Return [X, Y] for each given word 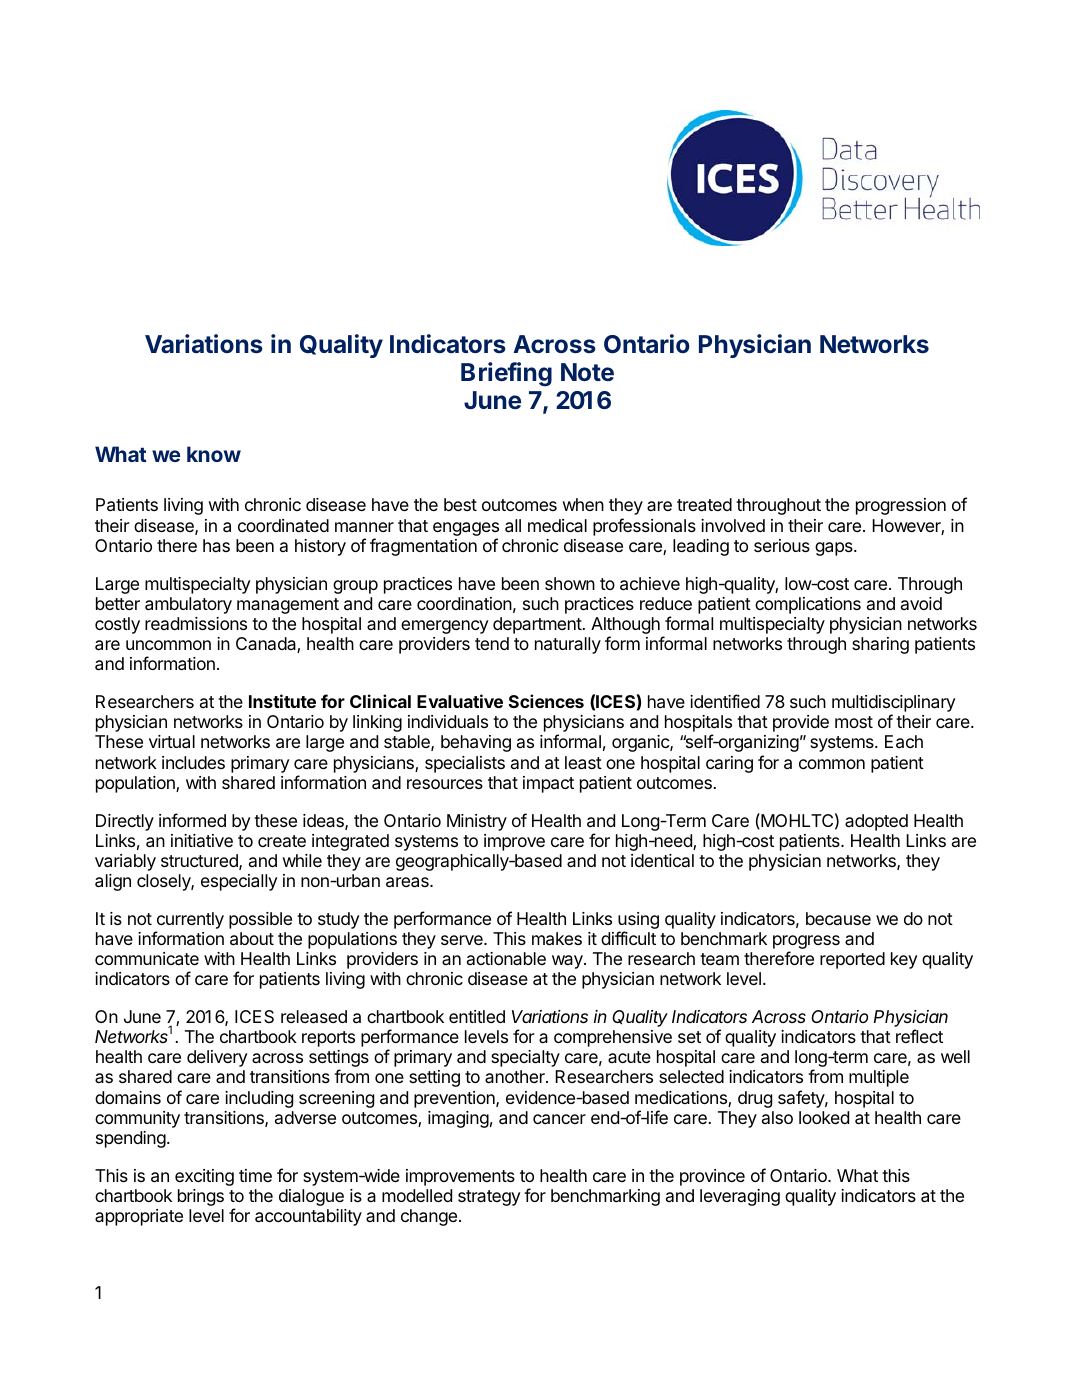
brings [201, 1197]
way [568, 962]
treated [704, 505]
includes [193, 762]
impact [548, 784]
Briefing [506, 374]
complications [808, 605]
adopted [876, 822]
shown [570, 583]
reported [852, 960]
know [214, 454]
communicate [147, 959]
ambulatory [188, 605]
